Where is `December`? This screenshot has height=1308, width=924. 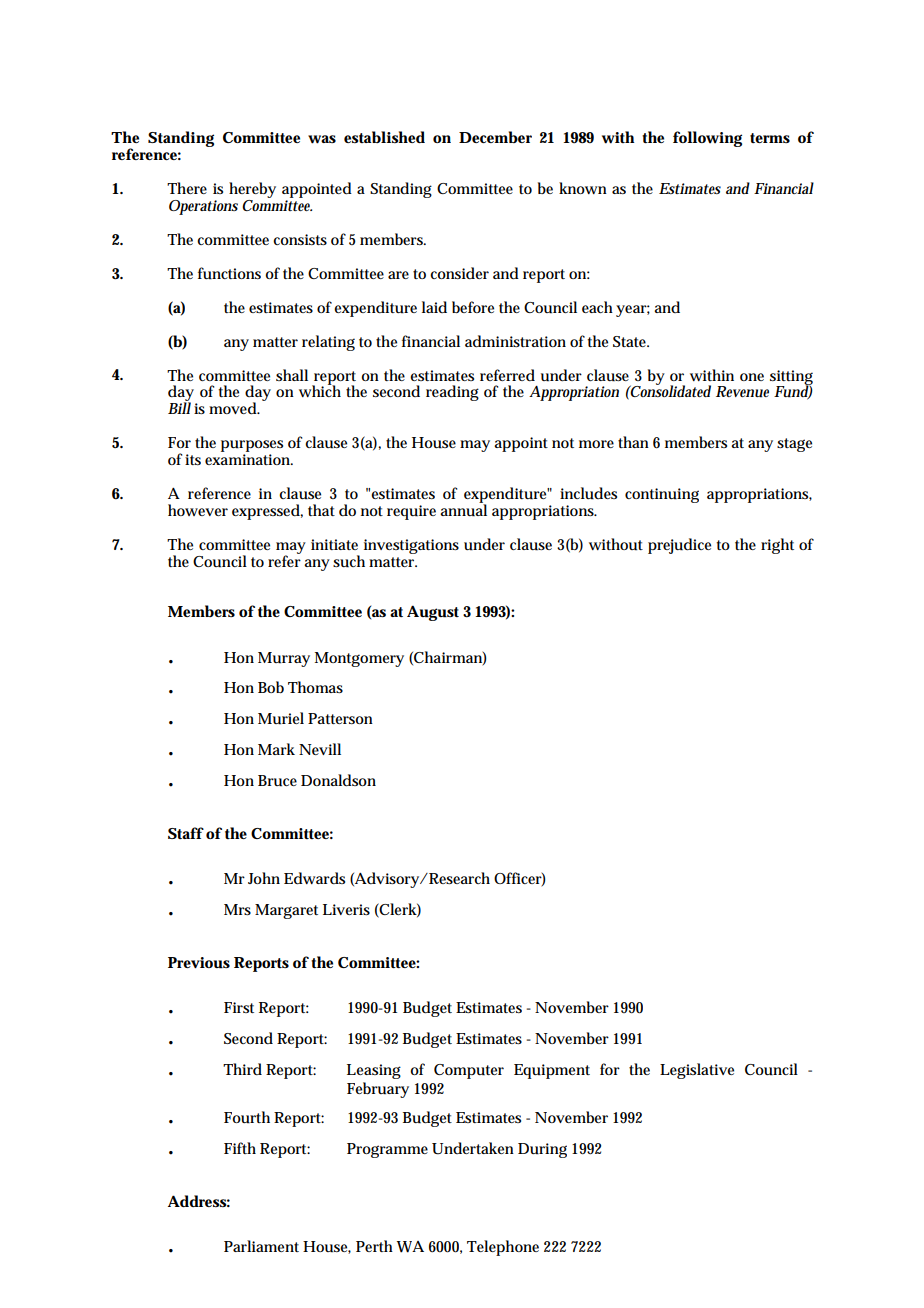 December is located at coordinates (495, 137).
